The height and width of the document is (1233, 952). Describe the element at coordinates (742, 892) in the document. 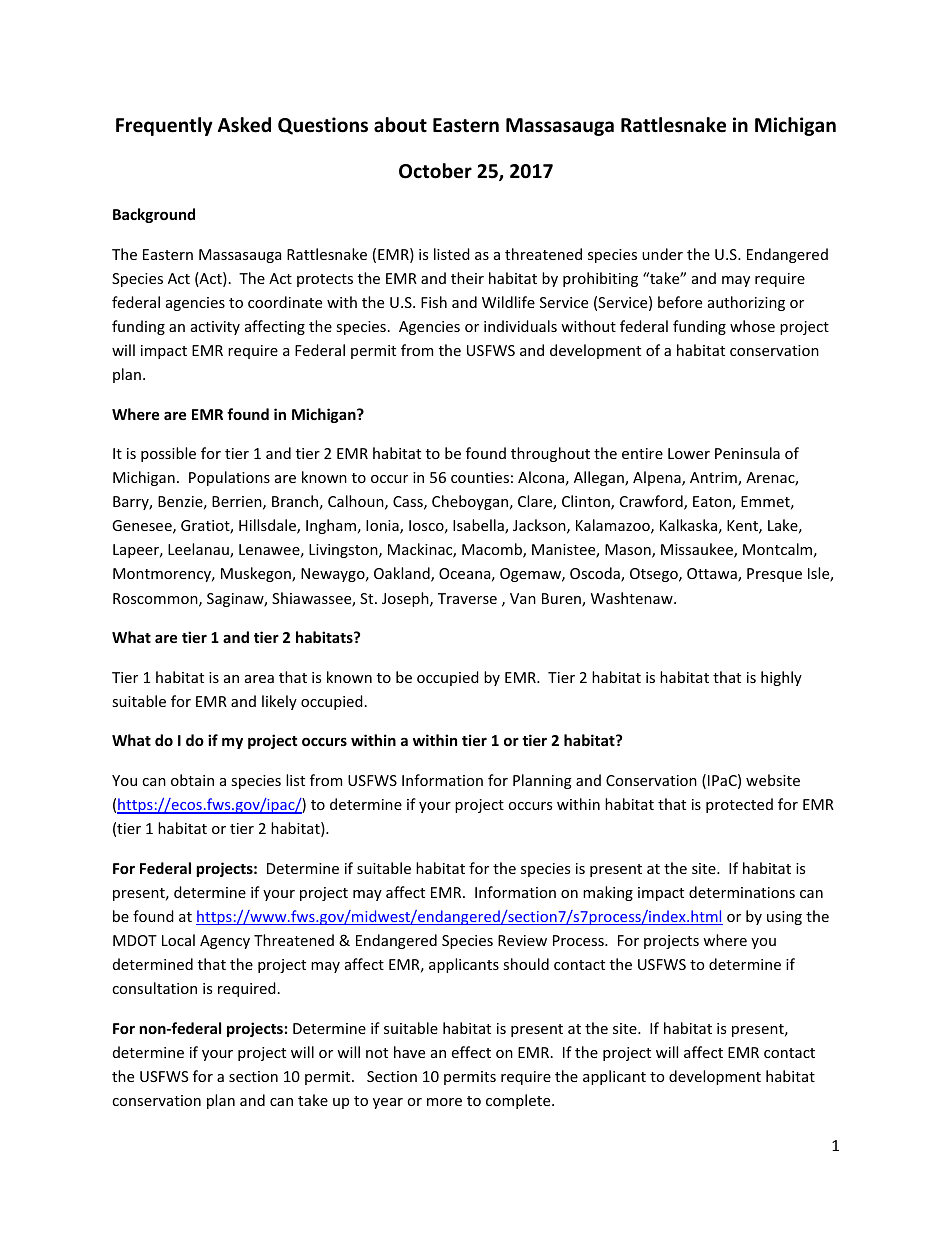

I see `determinations` at that location.
